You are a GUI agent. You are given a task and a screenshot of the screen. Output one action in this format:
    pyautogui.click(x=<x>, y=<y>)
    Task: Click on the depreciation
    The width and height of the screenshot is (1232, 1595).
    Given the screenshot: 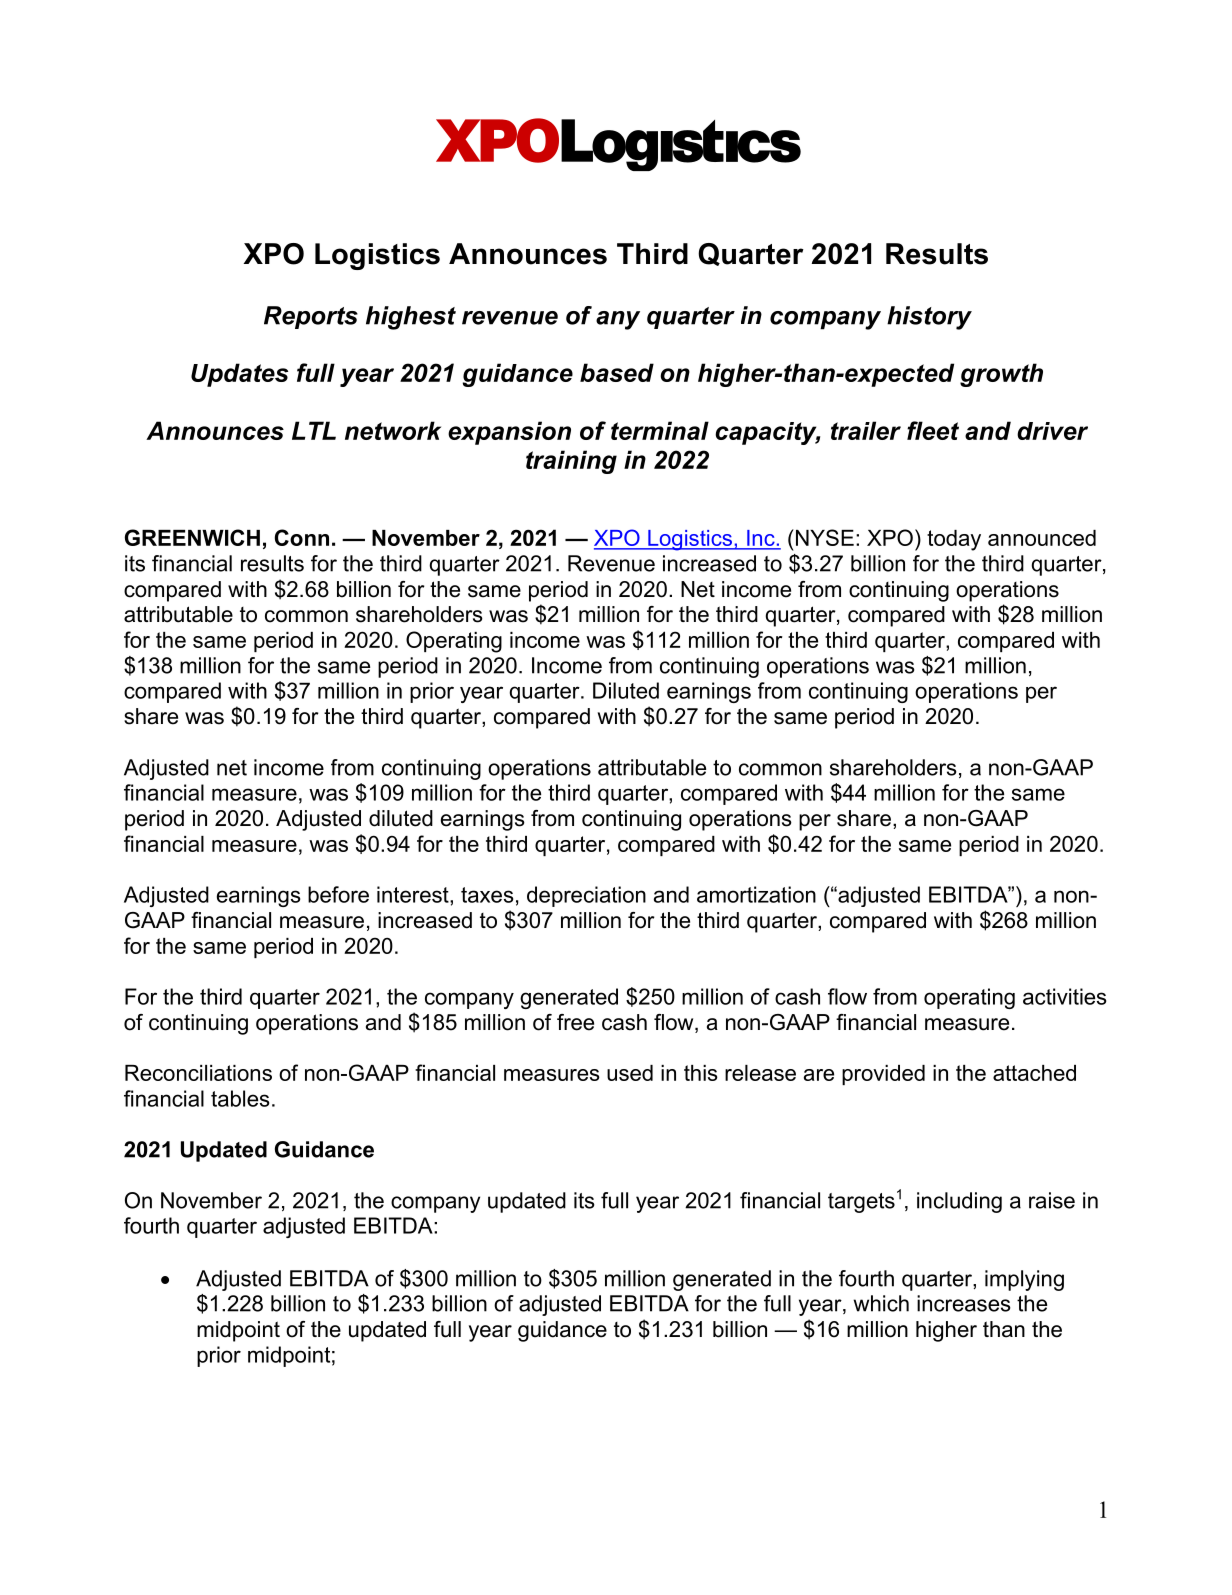 What is the action you would take?
    pyautogui.click(x=586, y=896)
